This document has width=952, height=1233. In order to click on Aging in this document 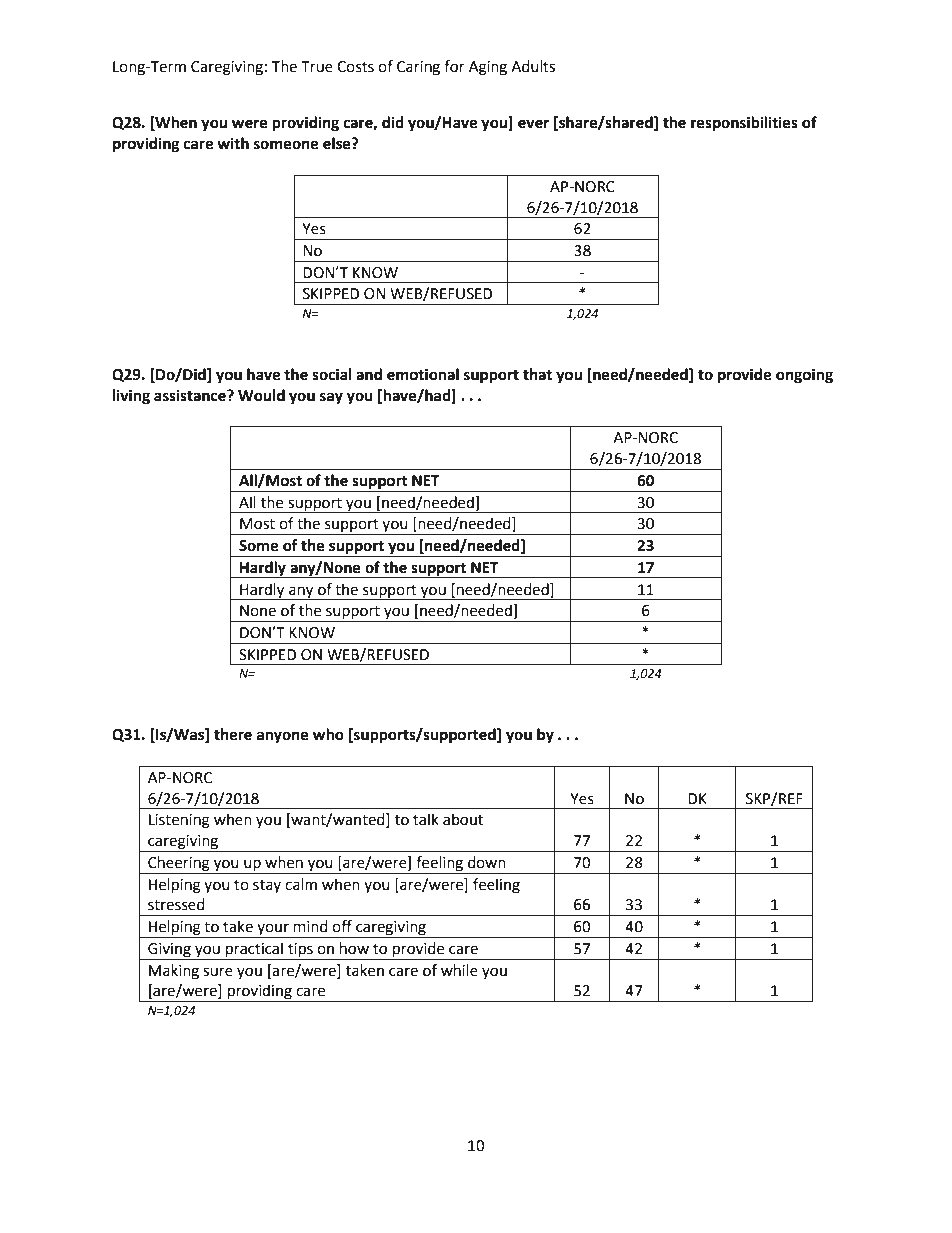, I will do `click(488, 68)`.
